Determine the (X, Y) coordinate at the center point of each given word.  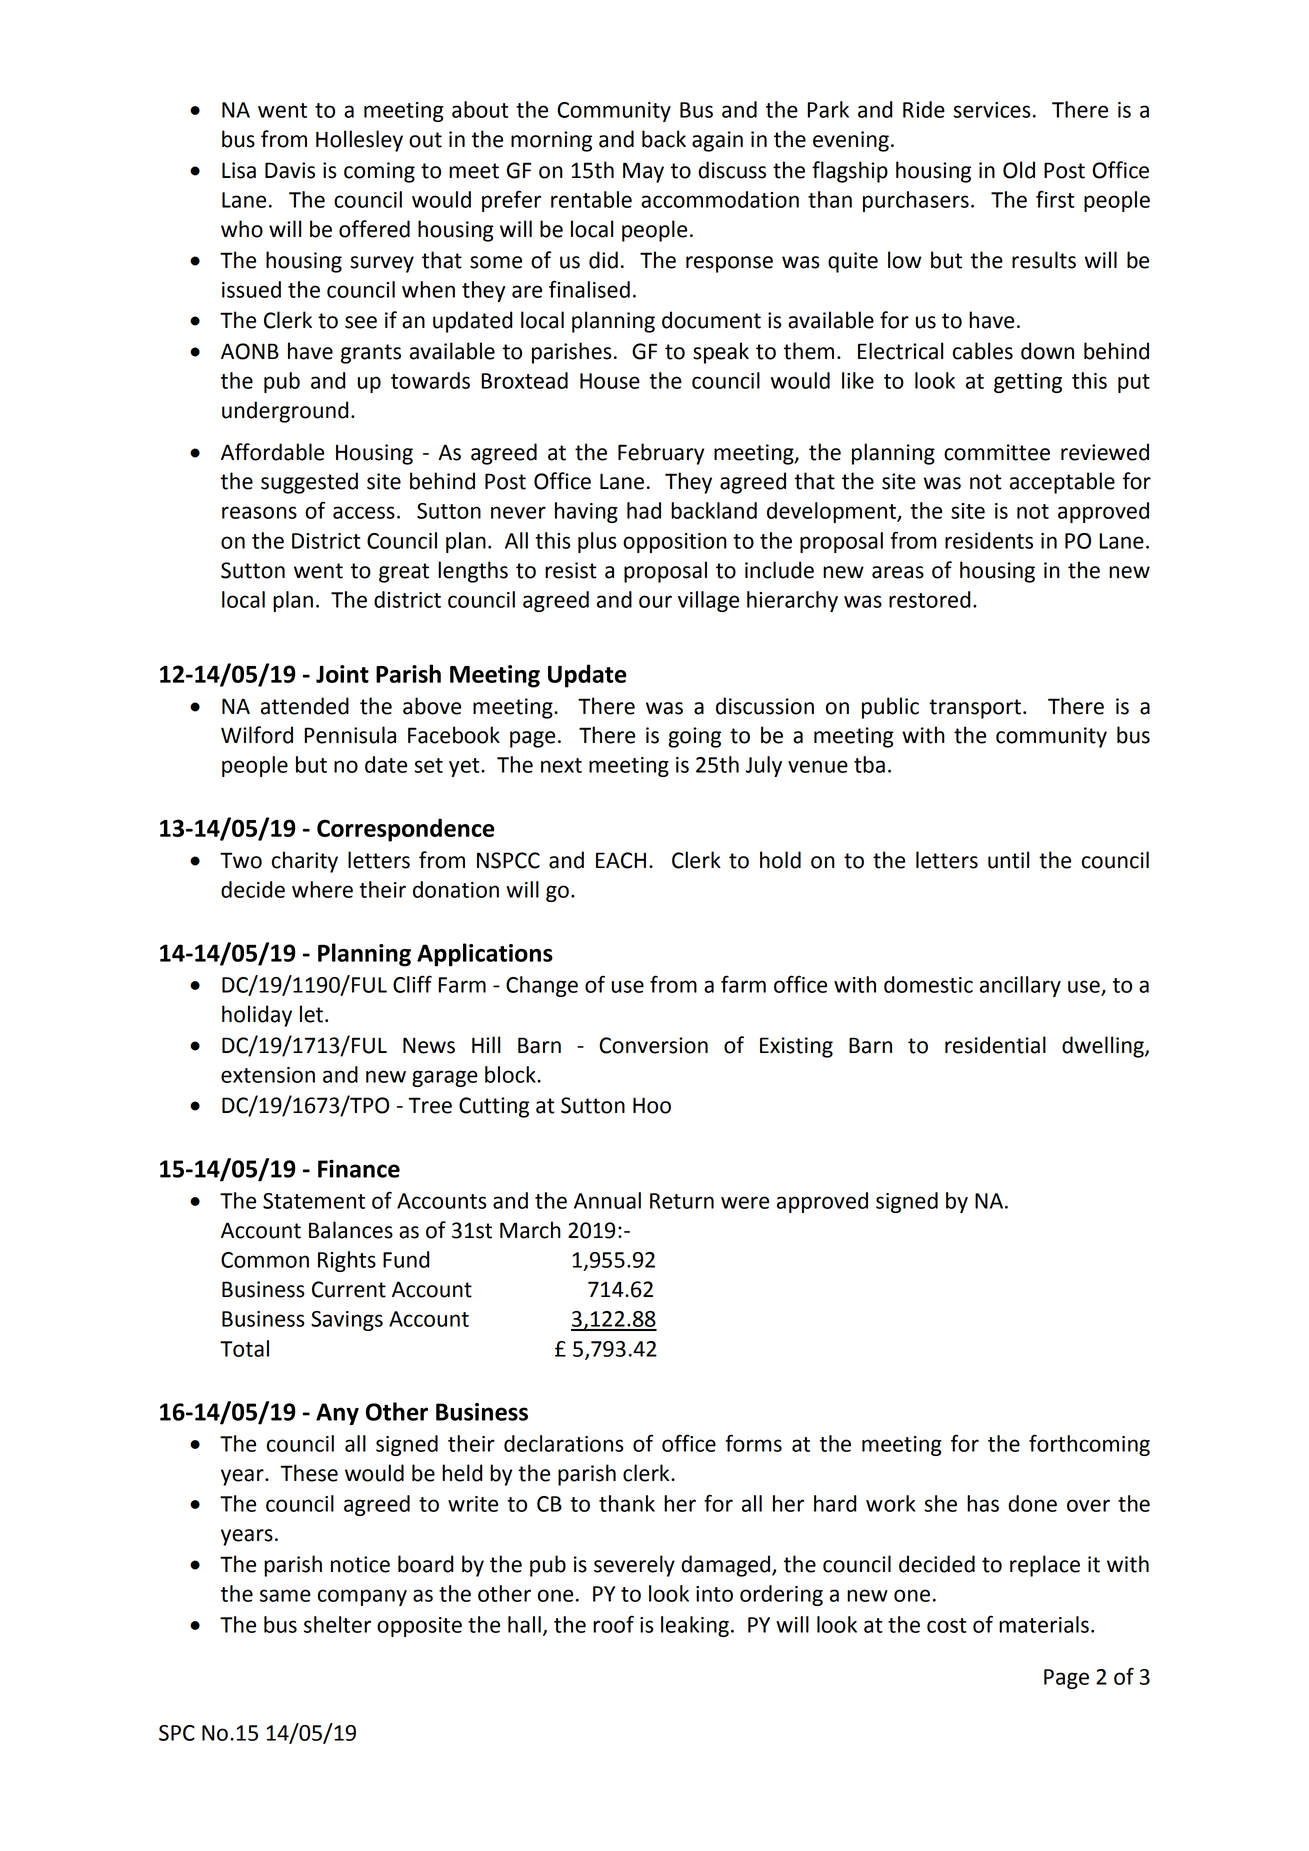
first (1055, 199)
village (708, 601)
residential (995, 1045)
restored (929, 599)
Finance (359, 1169)
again (717, 141)
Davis (290, 170)
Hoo (652, 1105)
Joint (342, 674)
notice (360, 1564)
